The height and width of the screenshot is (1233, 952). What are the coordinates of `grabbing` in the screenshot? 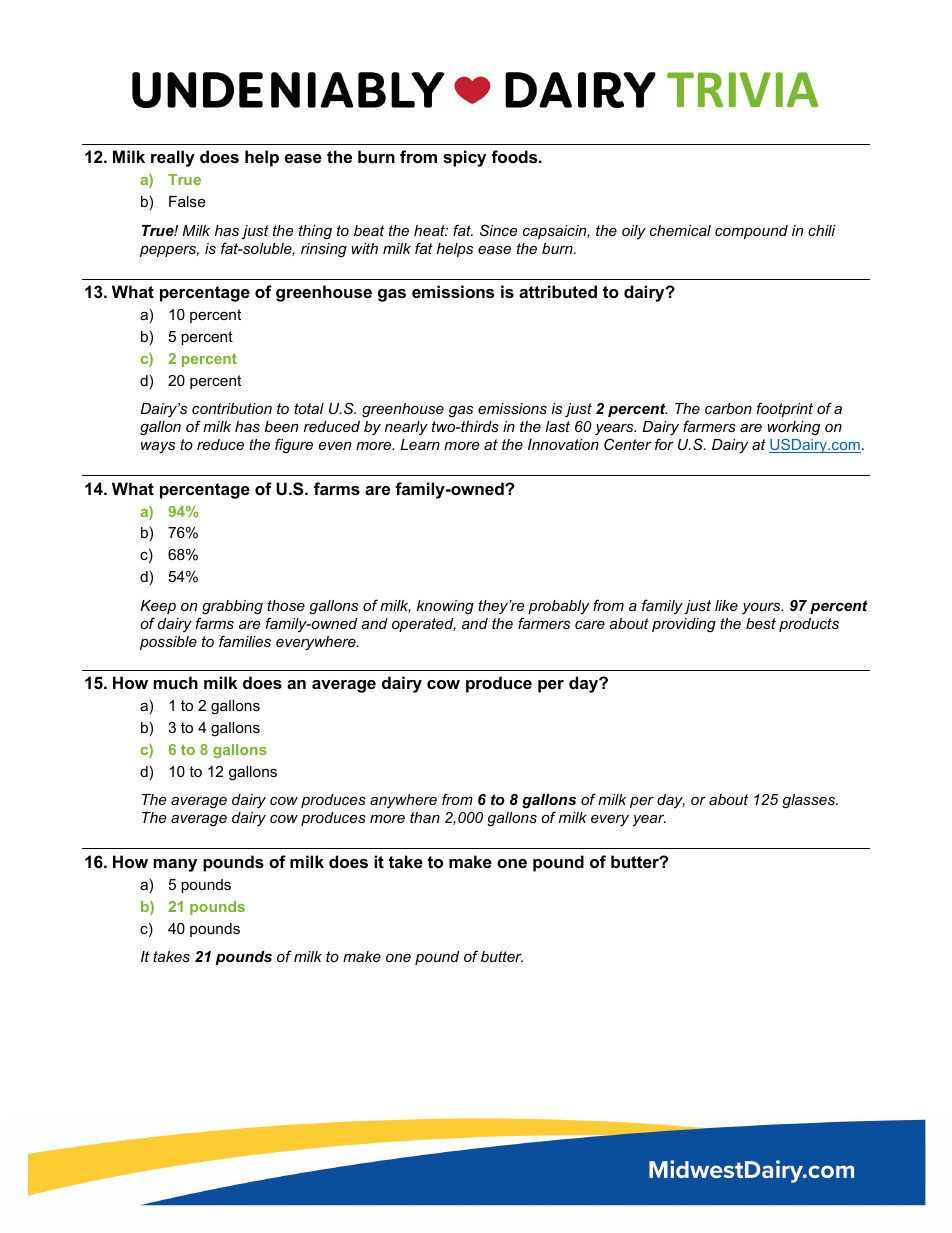 It's located at (232, 607).
